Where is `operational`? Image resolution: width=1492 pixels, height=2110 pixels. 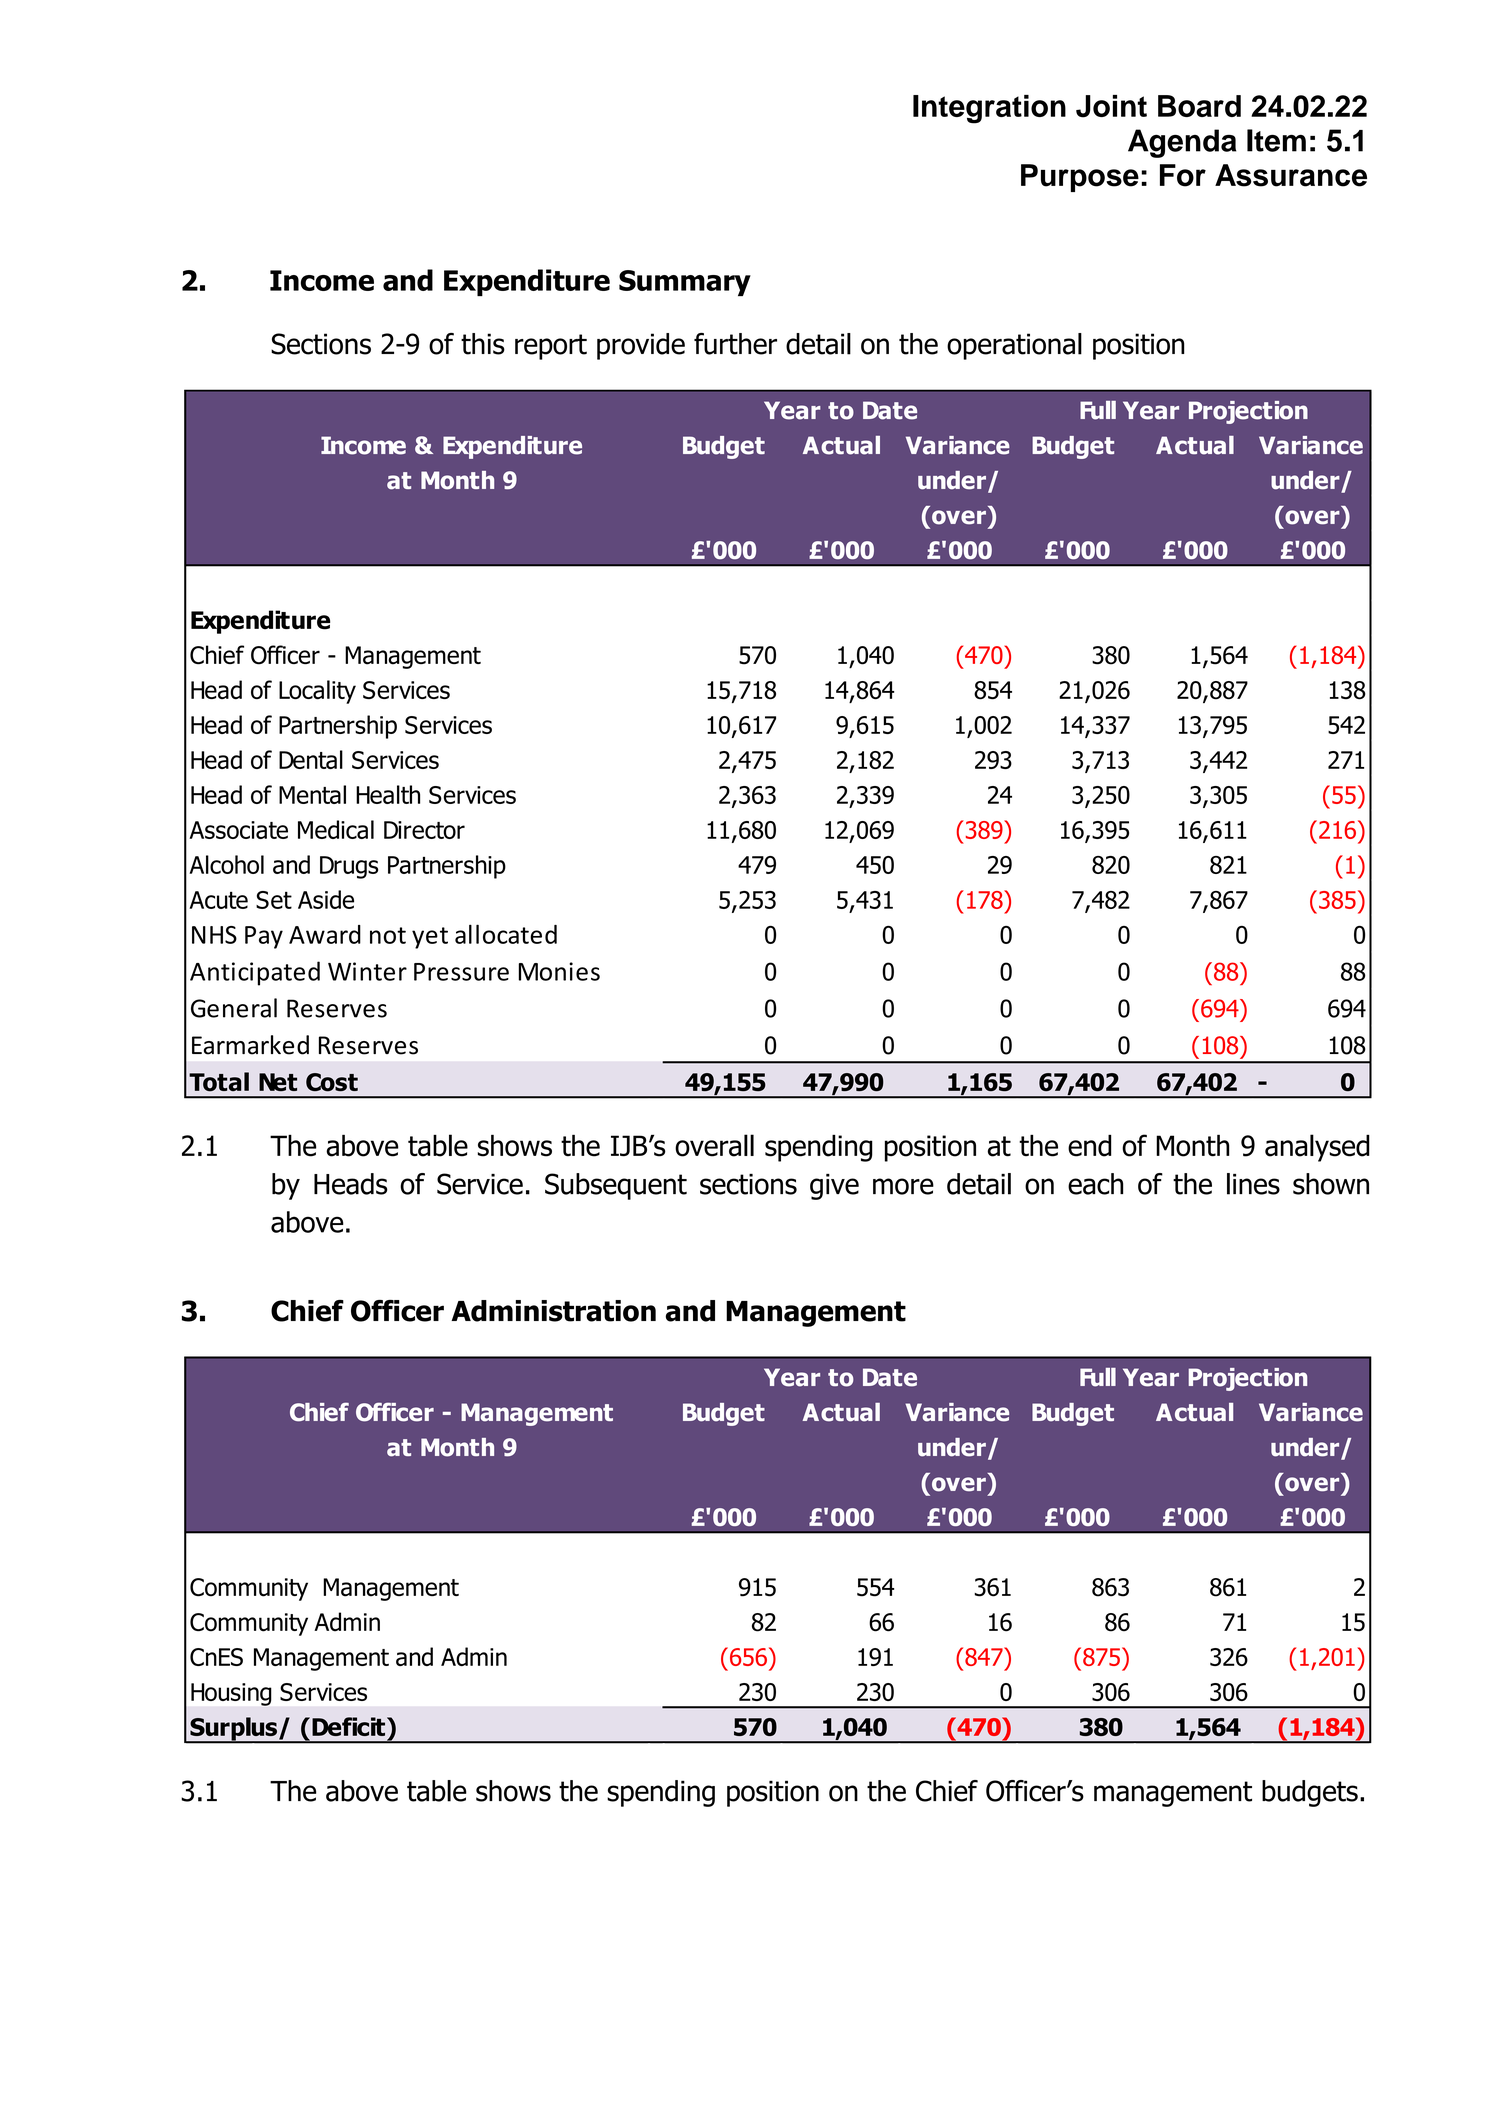 operational is located at coordinates (1014, 346).
